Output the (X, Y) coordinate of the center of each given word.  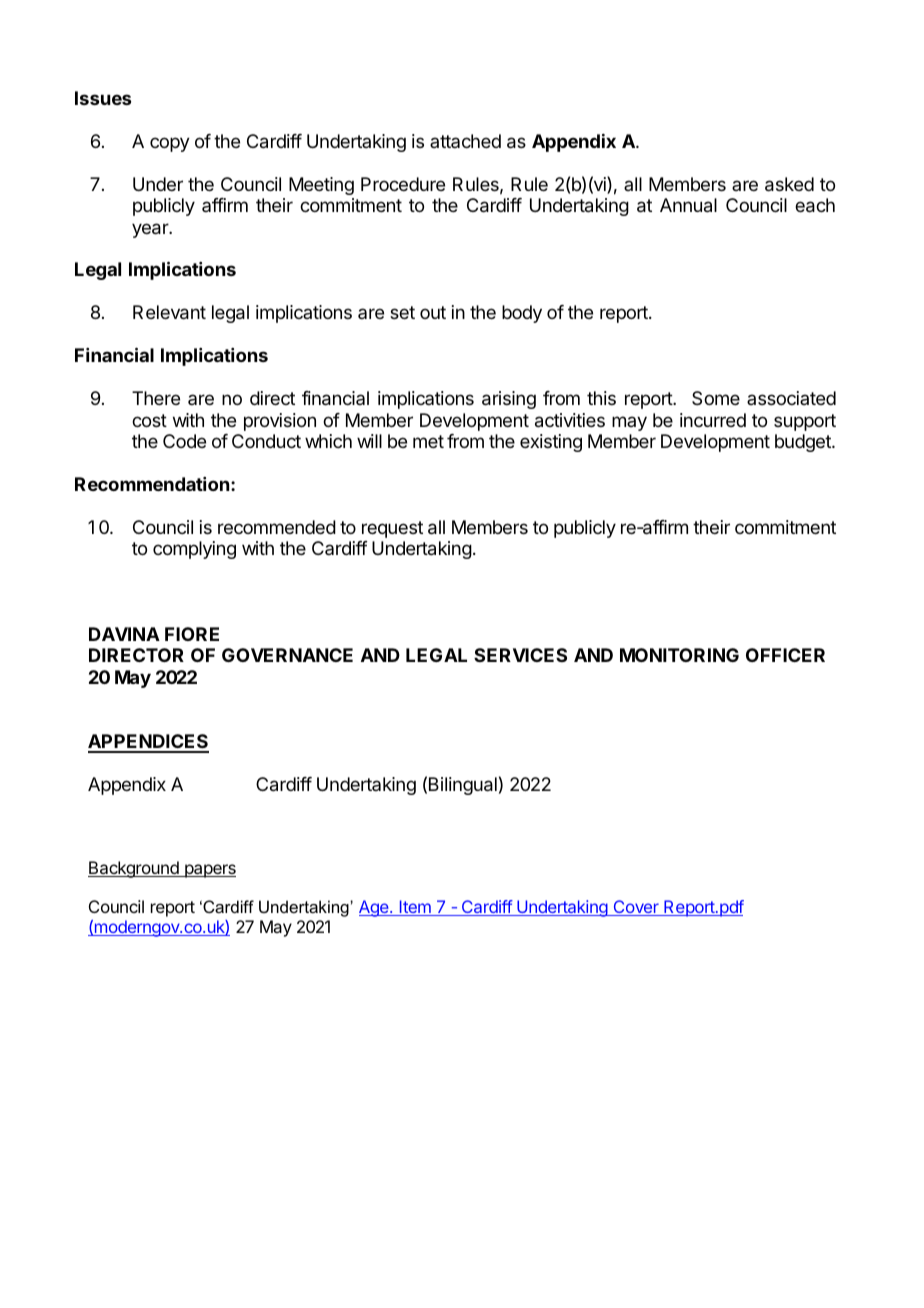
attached (465, 141)
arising (509, 400)
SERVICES (520, 655)
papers (209, 871)
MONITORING (679, 655)
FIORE (192, 634)
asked (789, 184)
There (156, 398)
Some (716, 398)
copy (170, 144)
